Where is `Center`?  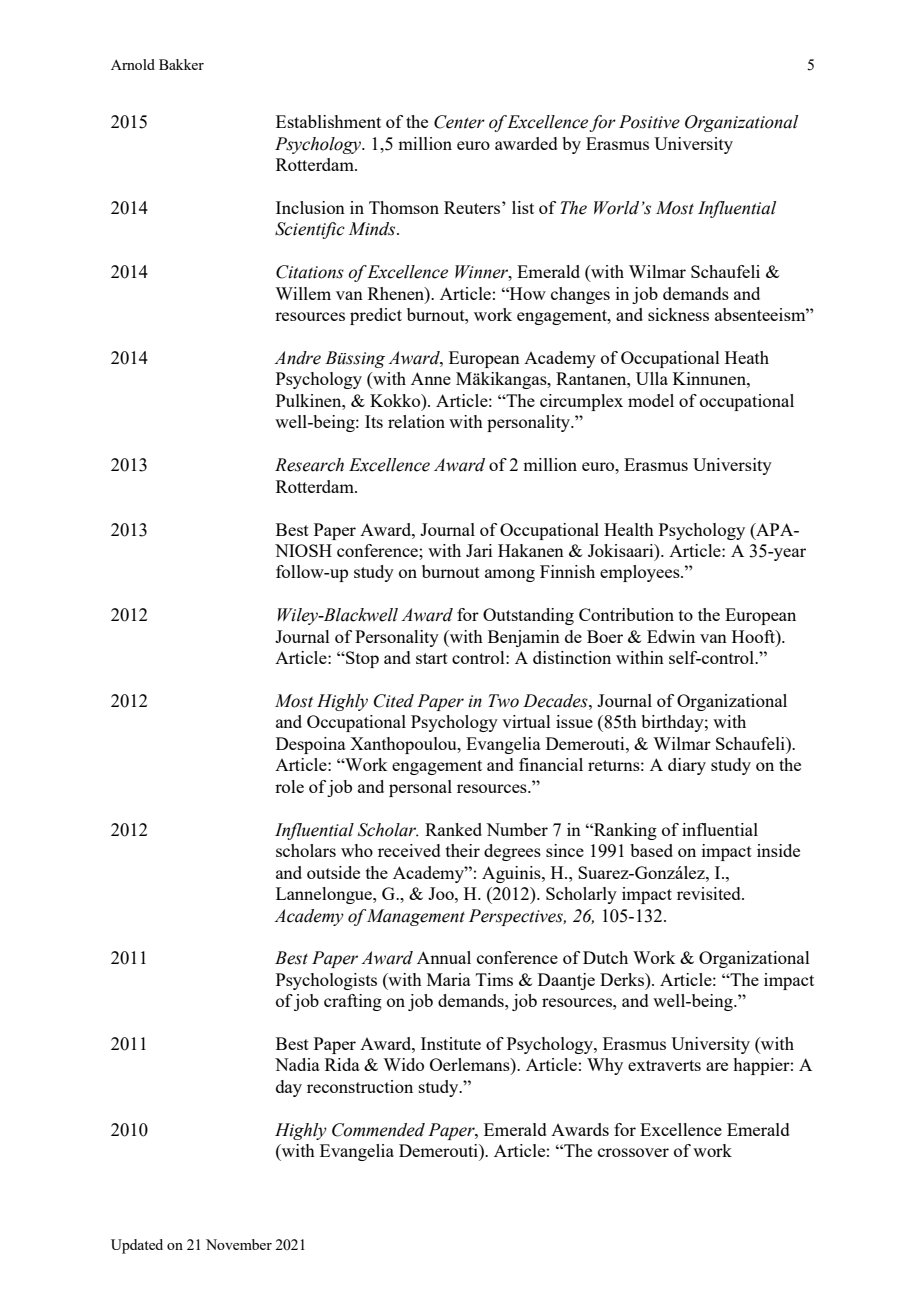
Center is located at coordinates (459, 122).
